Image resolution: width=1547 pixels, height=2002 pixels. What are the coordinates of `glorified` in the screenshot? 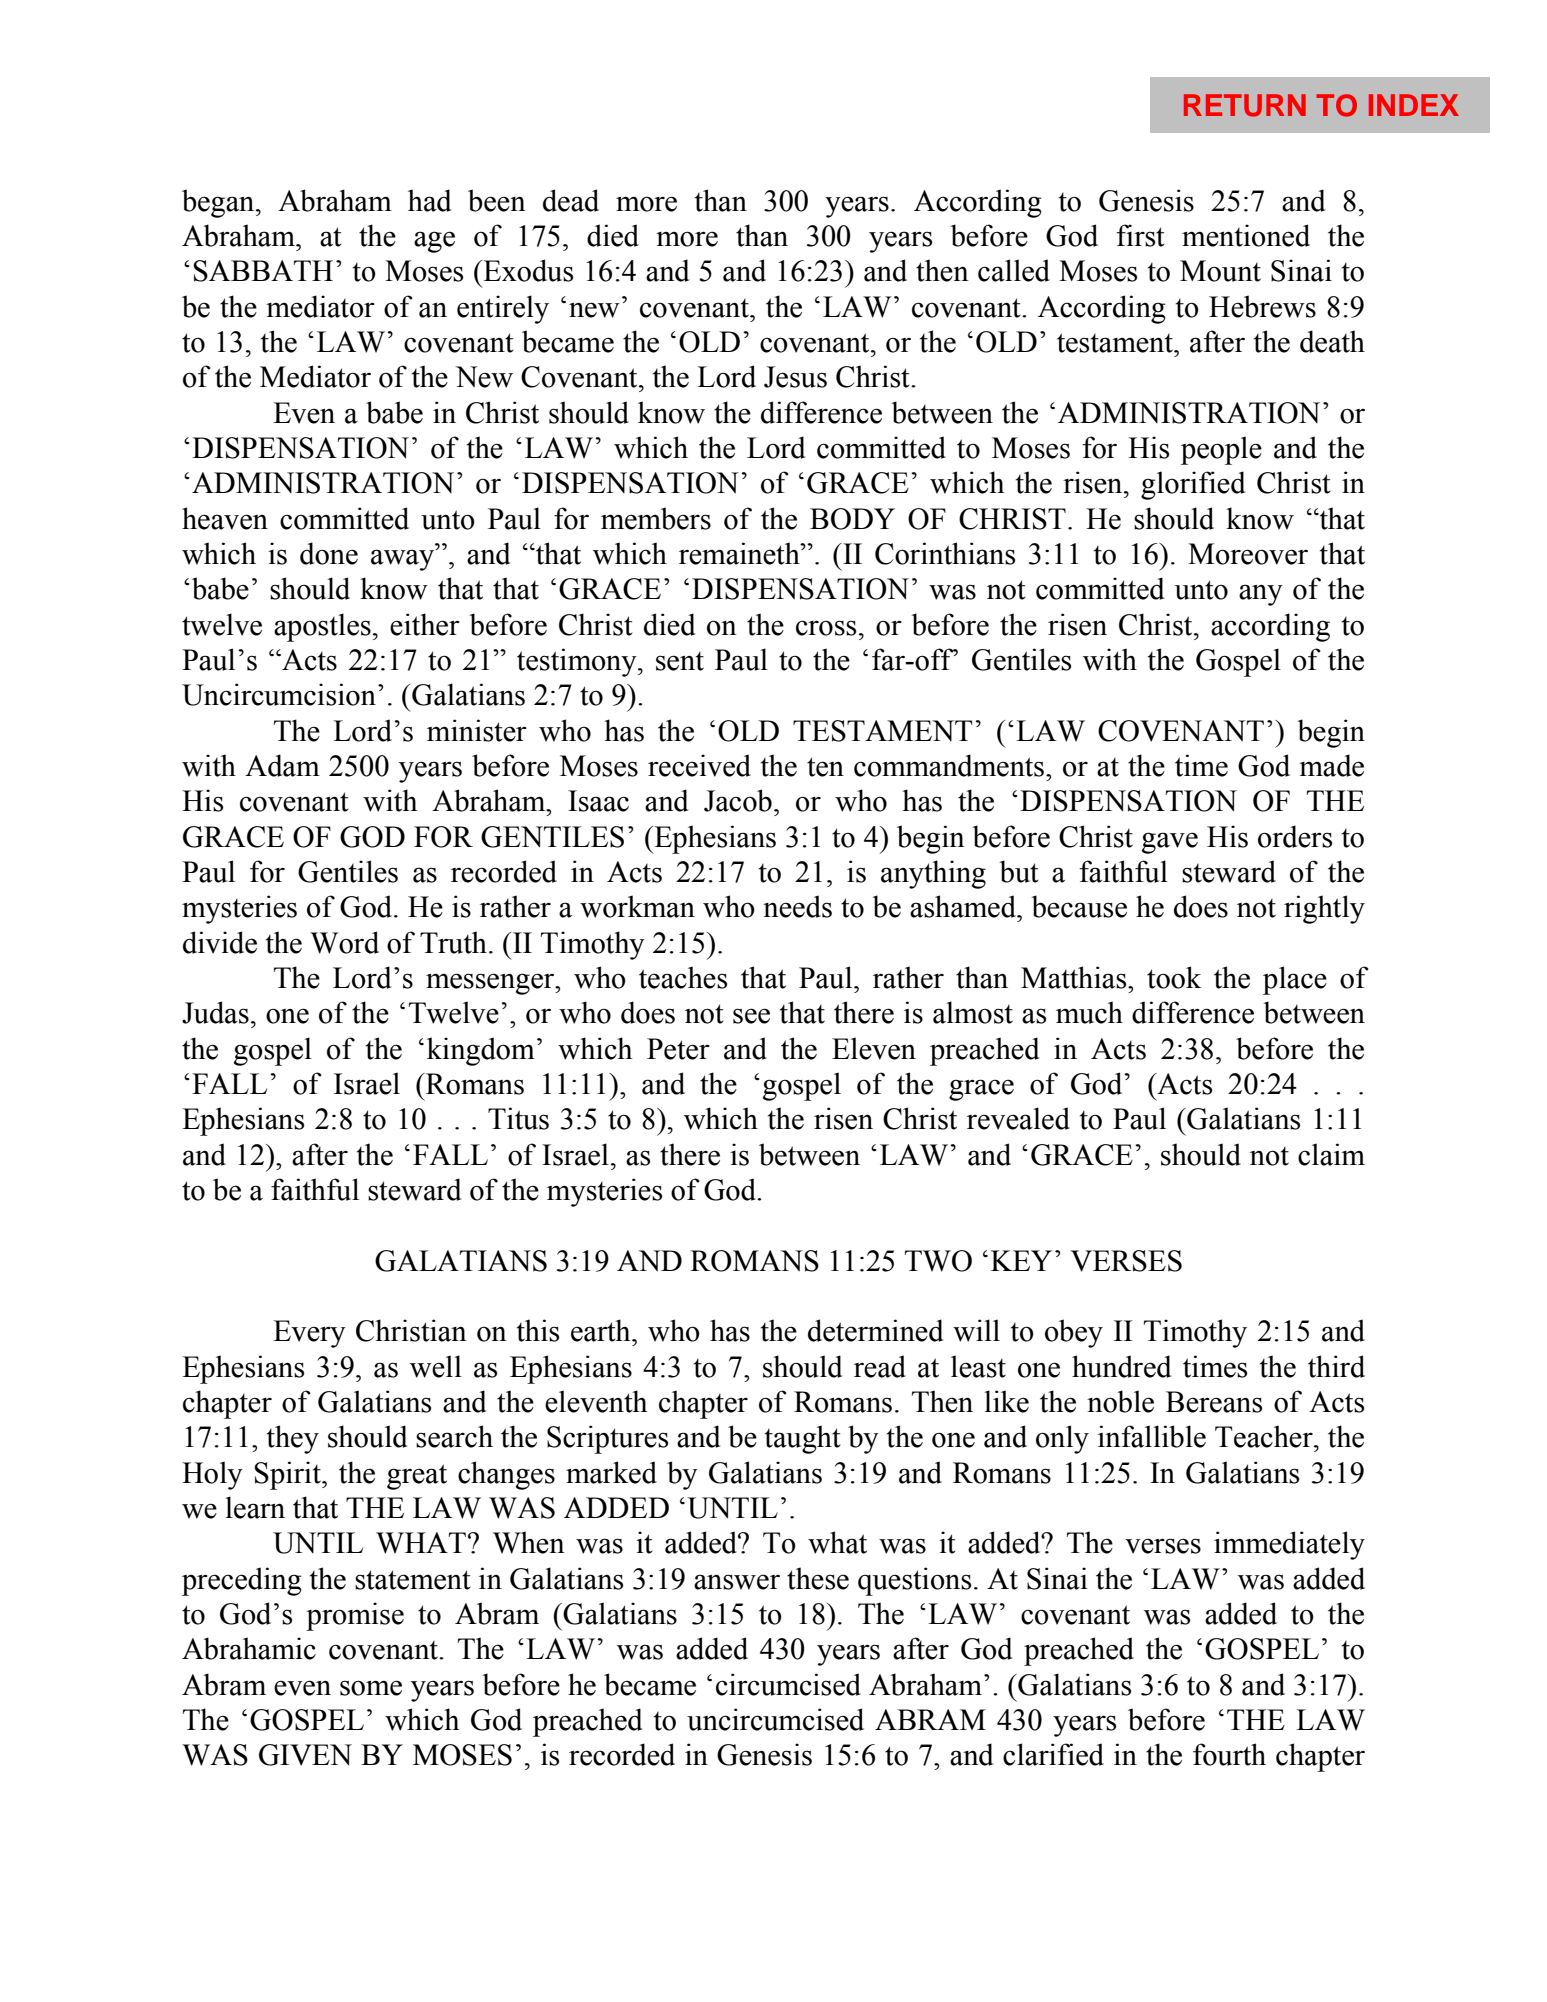 It's located at (1193, 485).
